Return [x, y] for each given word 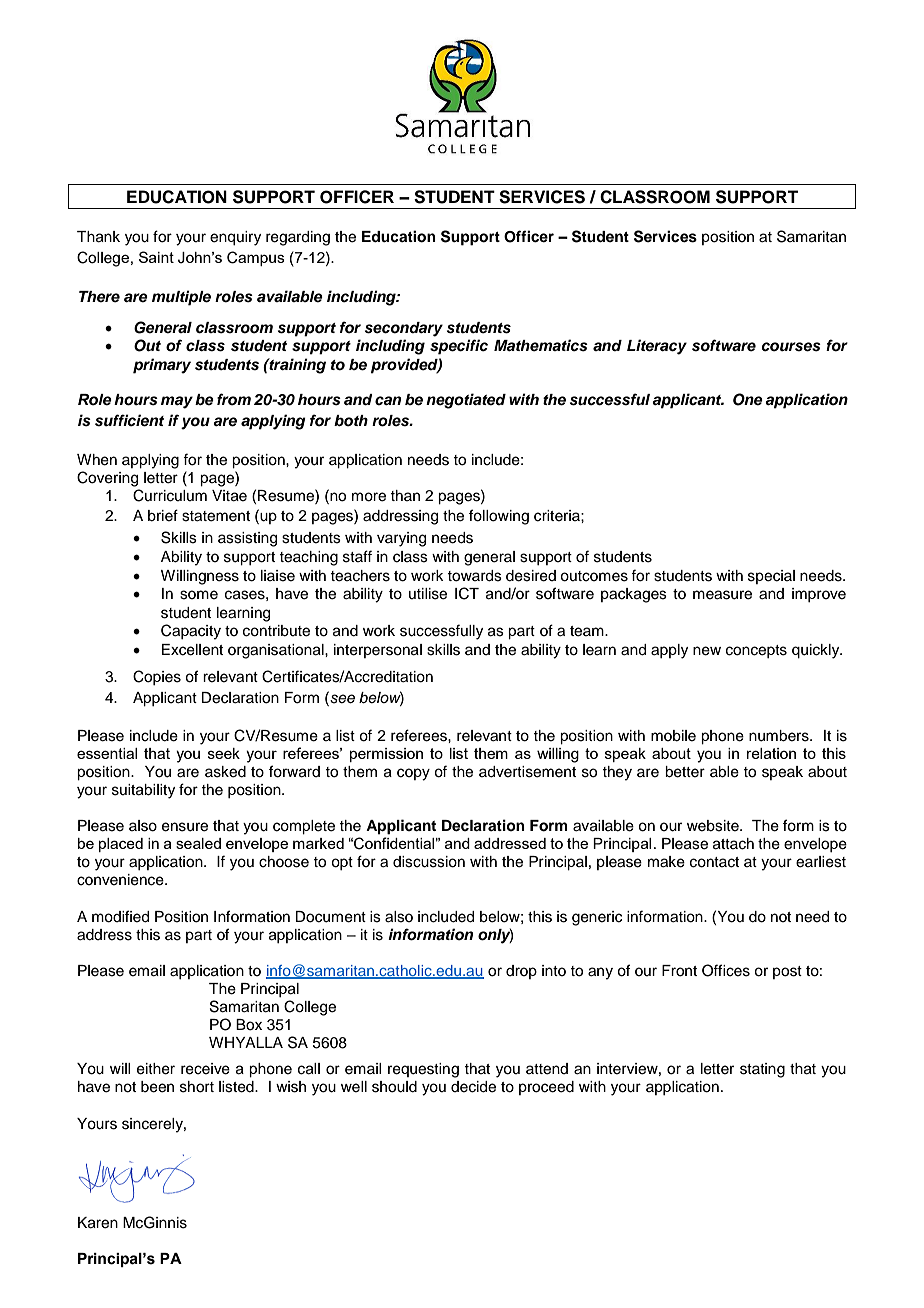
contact [714, 862]
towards [474, 576]
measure [722, 595]
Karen [98, 1223]
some [199, 595]
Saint [156, 257]
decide [473, 1087]
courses [791, 347]
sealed [198, 843]
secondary [404, 329]
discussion [429, 862]
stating [762, 1070]
